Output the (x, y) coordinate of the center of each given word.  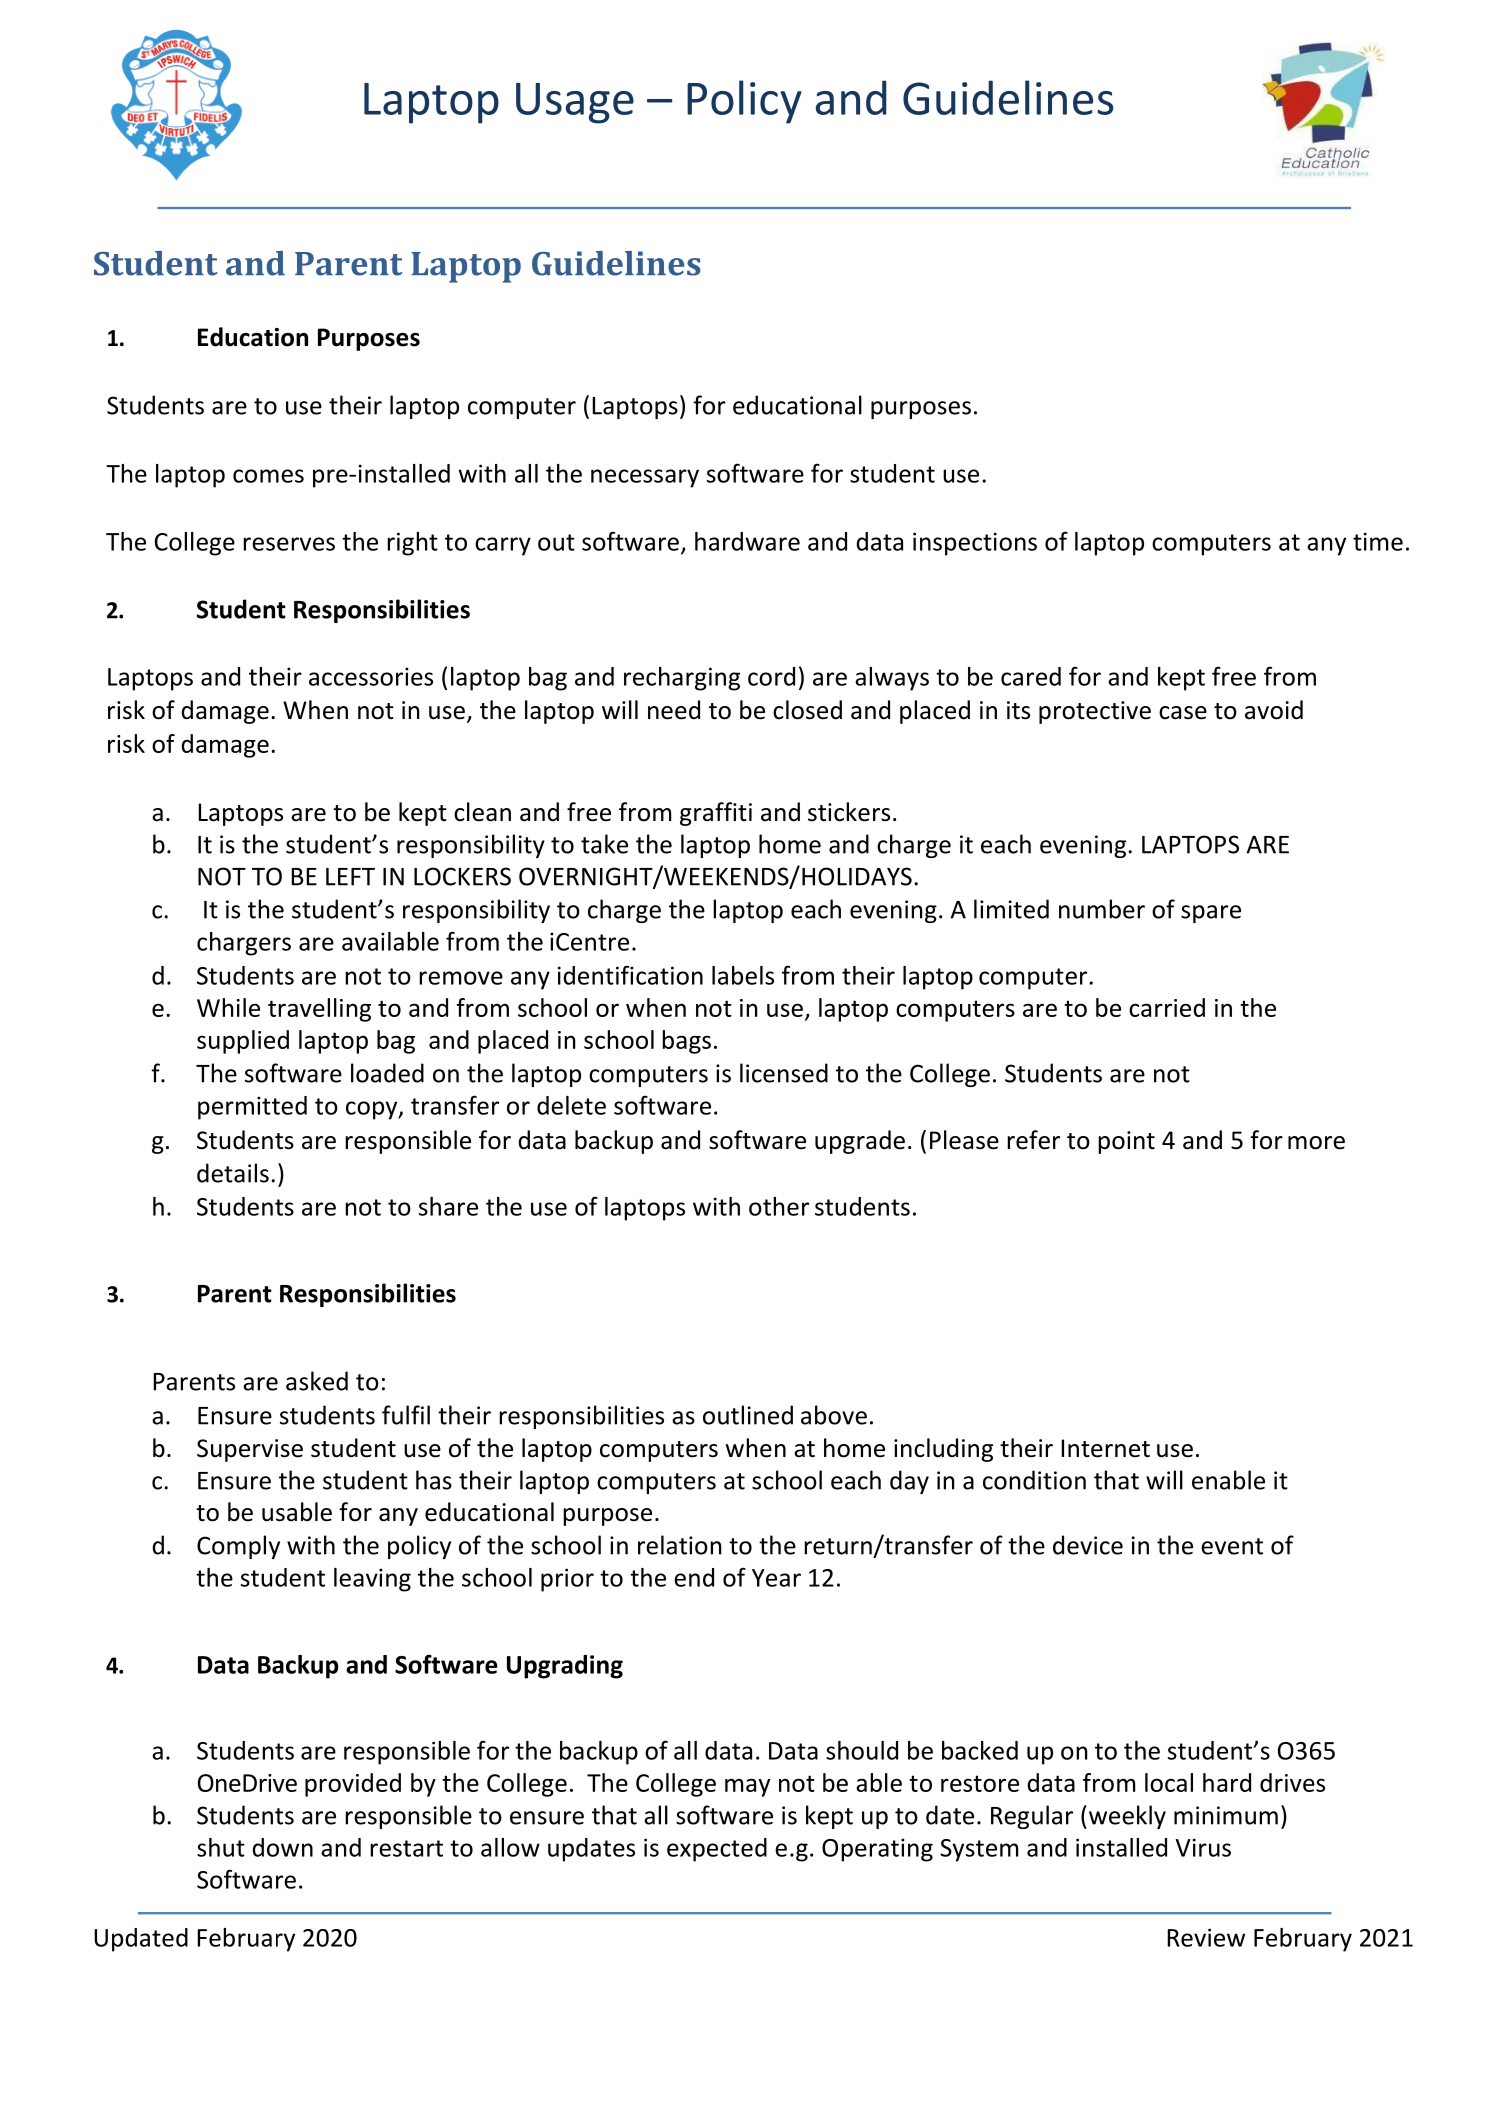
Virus (1203, 1847)
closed (807, 710)
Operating (877, 1850)
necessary (645, 478)
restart (406, 1848)
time (1378, 541)
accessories (371, 676)
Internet (1105, 1448)
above (834, 1415)
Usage (575, 103)
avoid (1274, 710)
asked (317, 1381)
